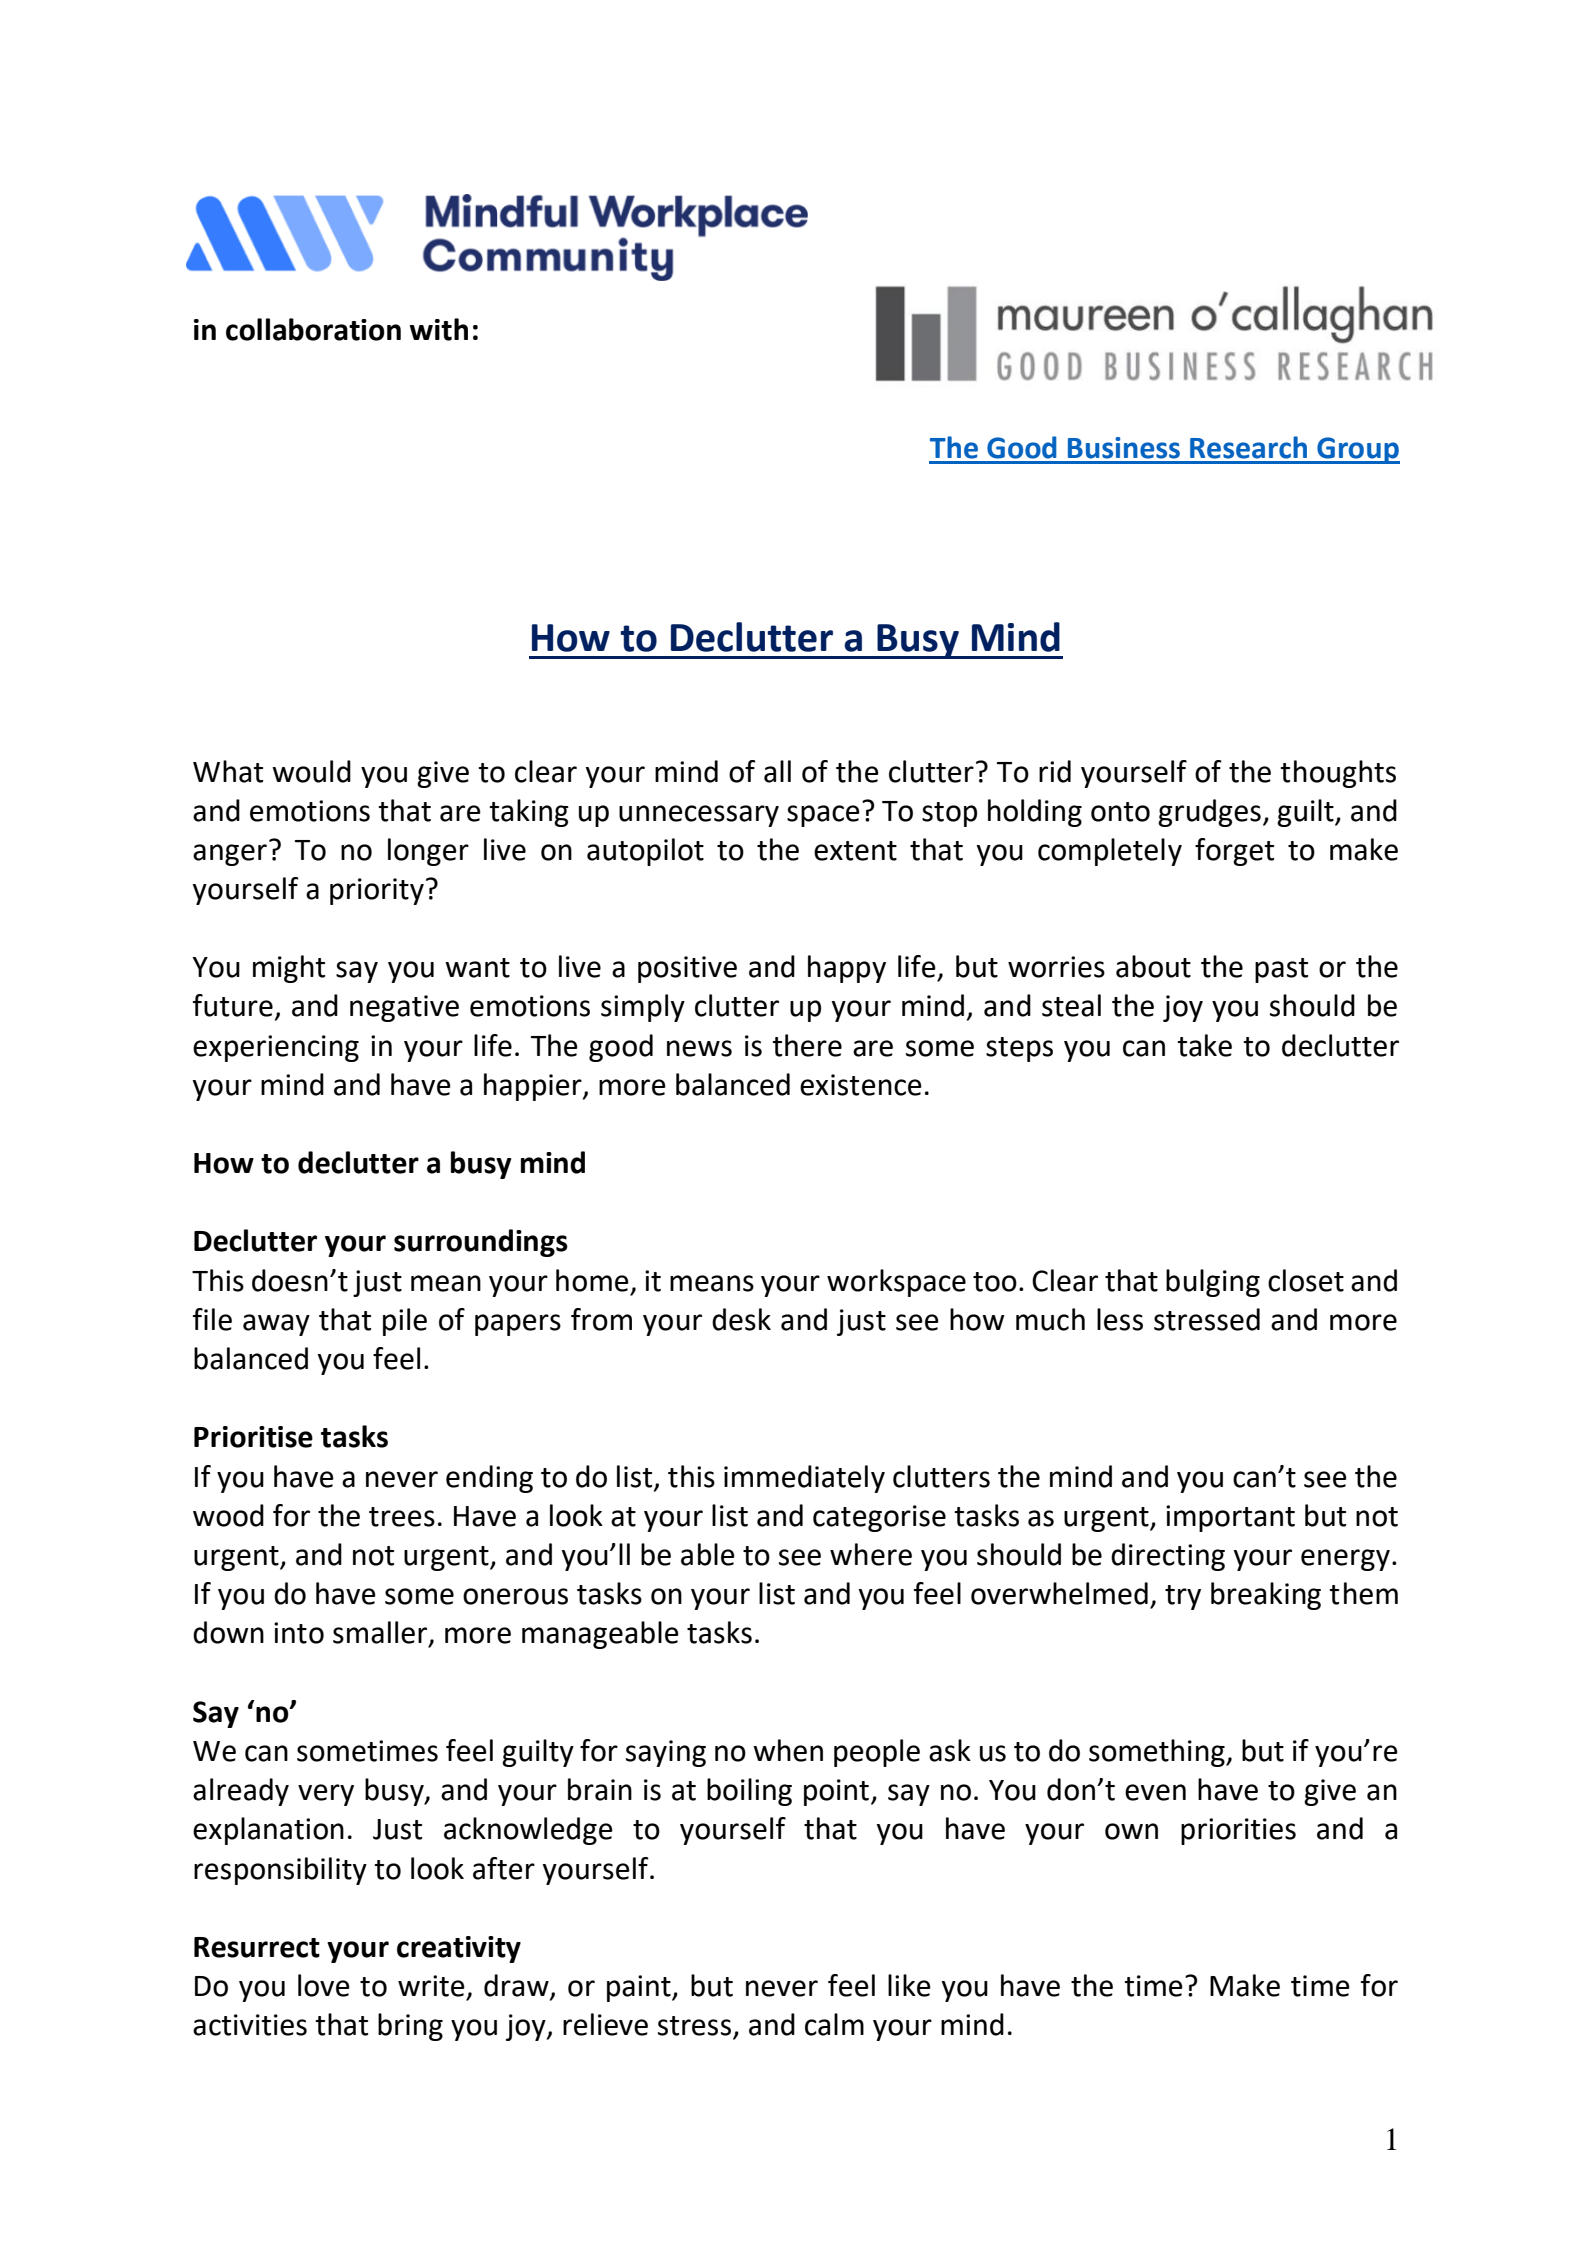 This document has width=1592, height=2251. I want to click on happy, so click(847, 969).
